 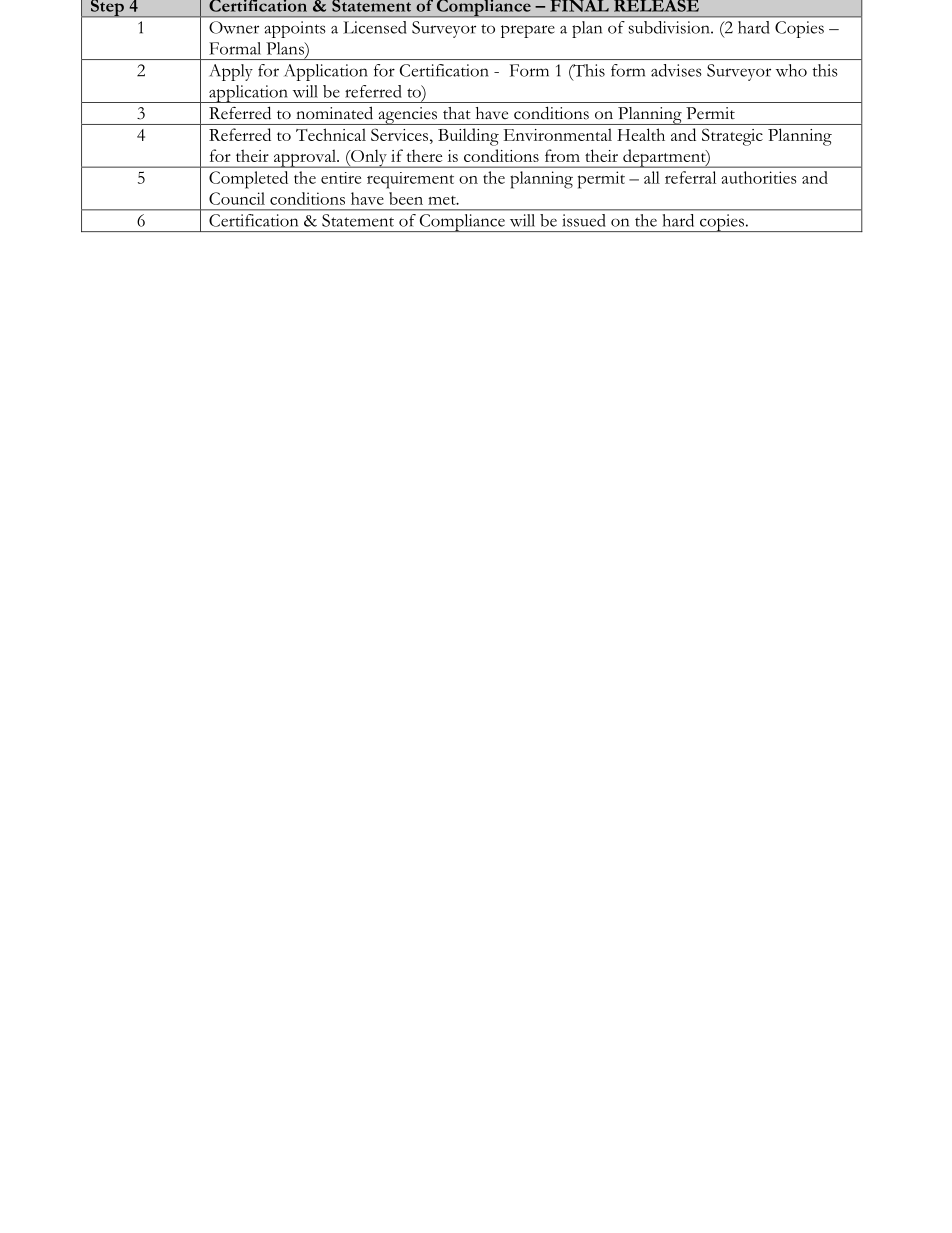 What do you see at coordinates (557, 134) in the screenshot?
I see `Environmental` at bounding box center [557, 134].
